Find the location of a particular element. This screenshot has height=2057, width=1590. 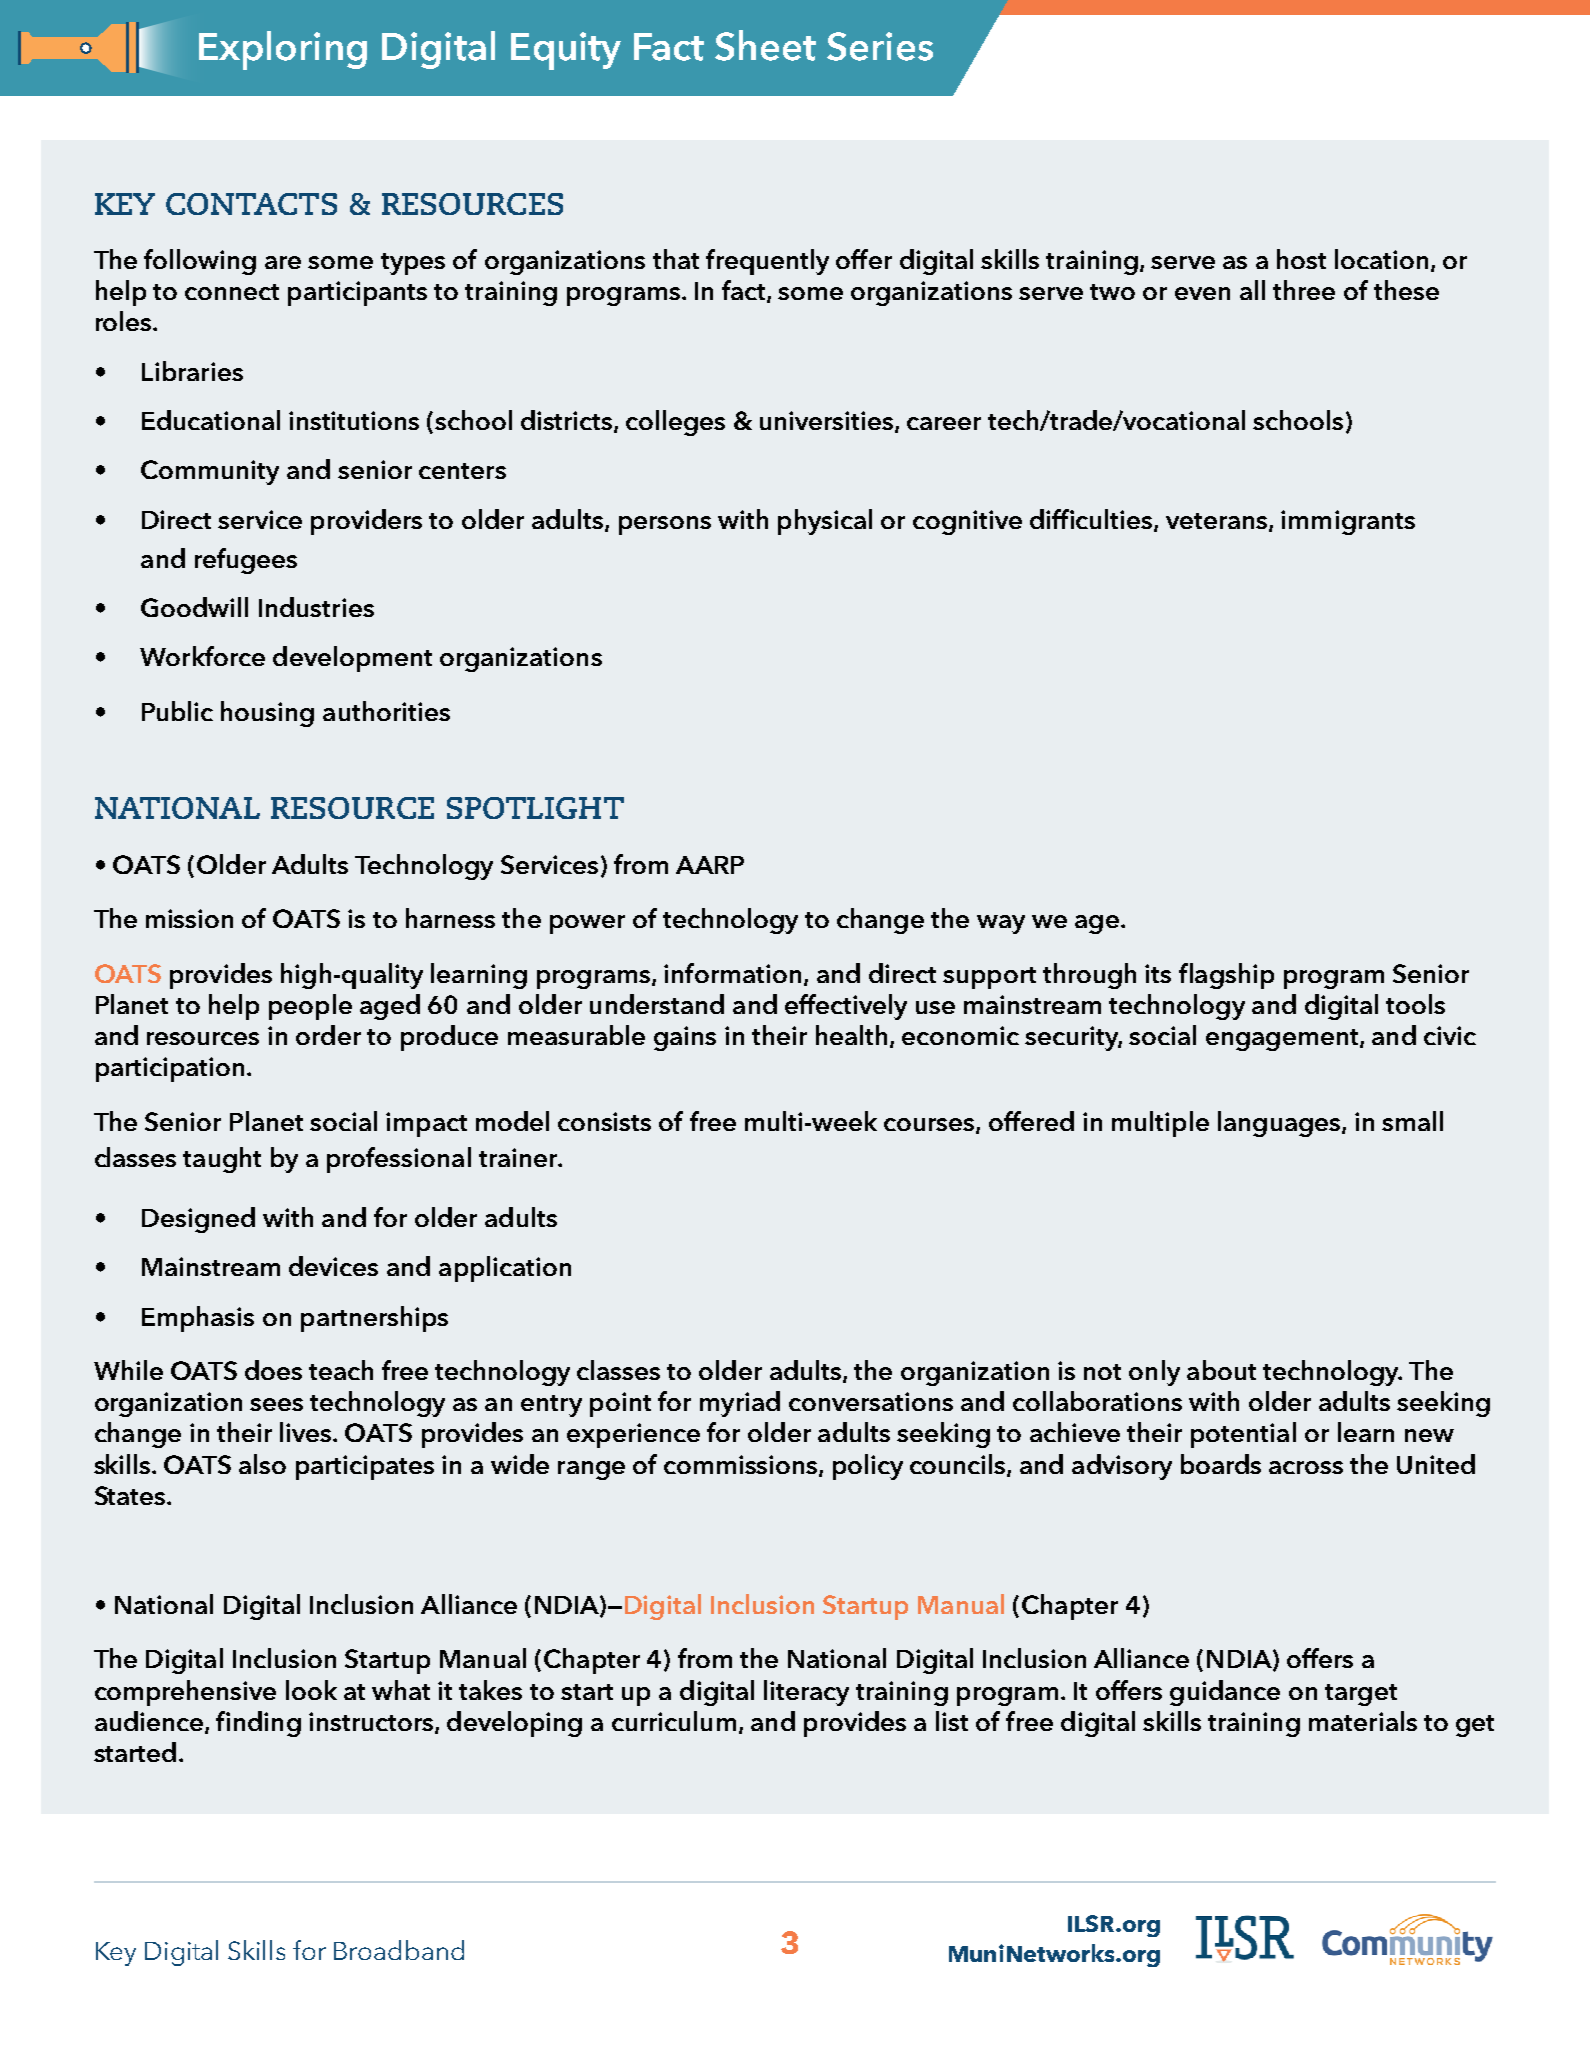

Exploring is located at coordinates (283, 50).
